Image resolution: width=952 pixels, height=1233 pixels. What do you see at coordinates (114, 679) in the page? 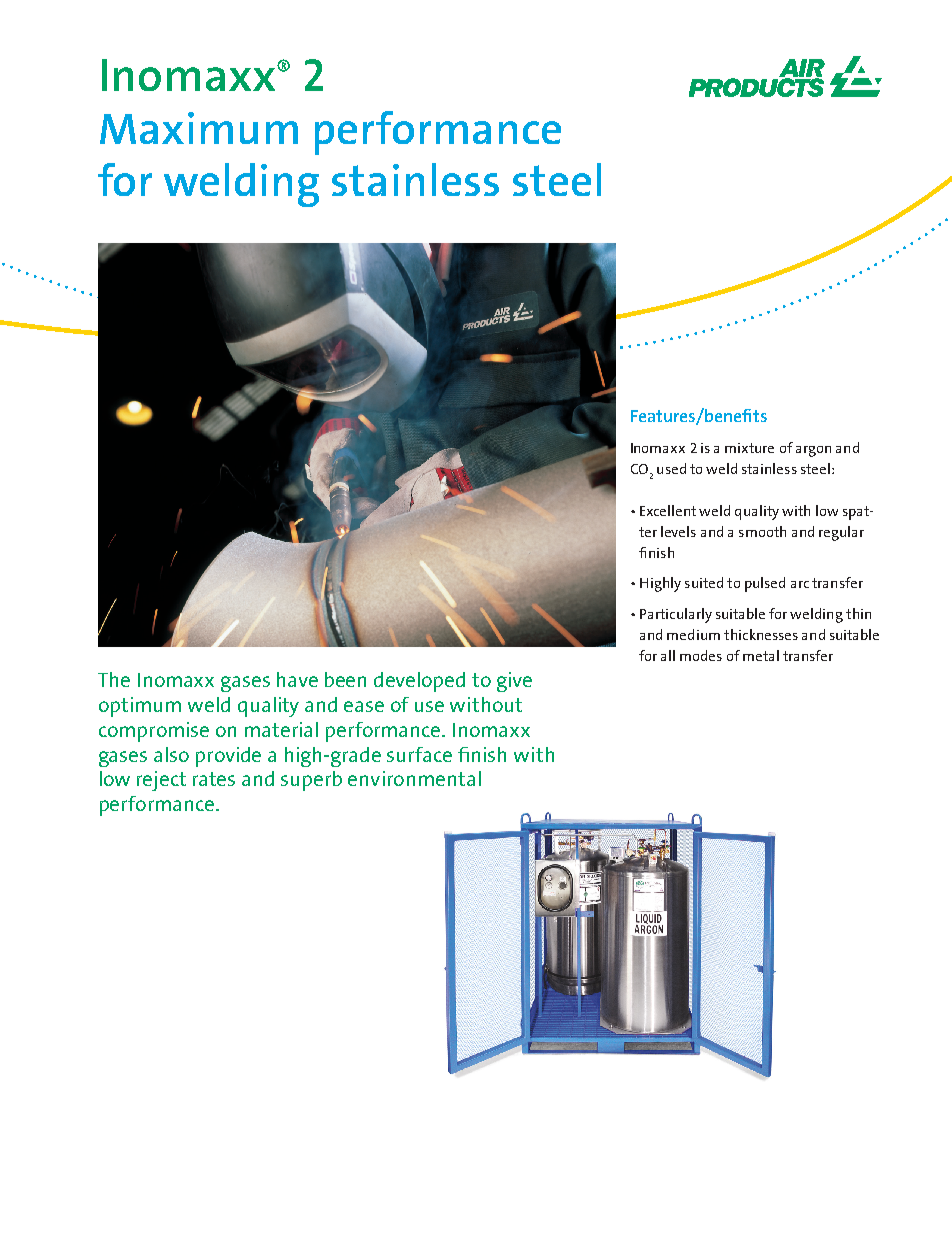
I see `The` at bounding box center [114, 679].
